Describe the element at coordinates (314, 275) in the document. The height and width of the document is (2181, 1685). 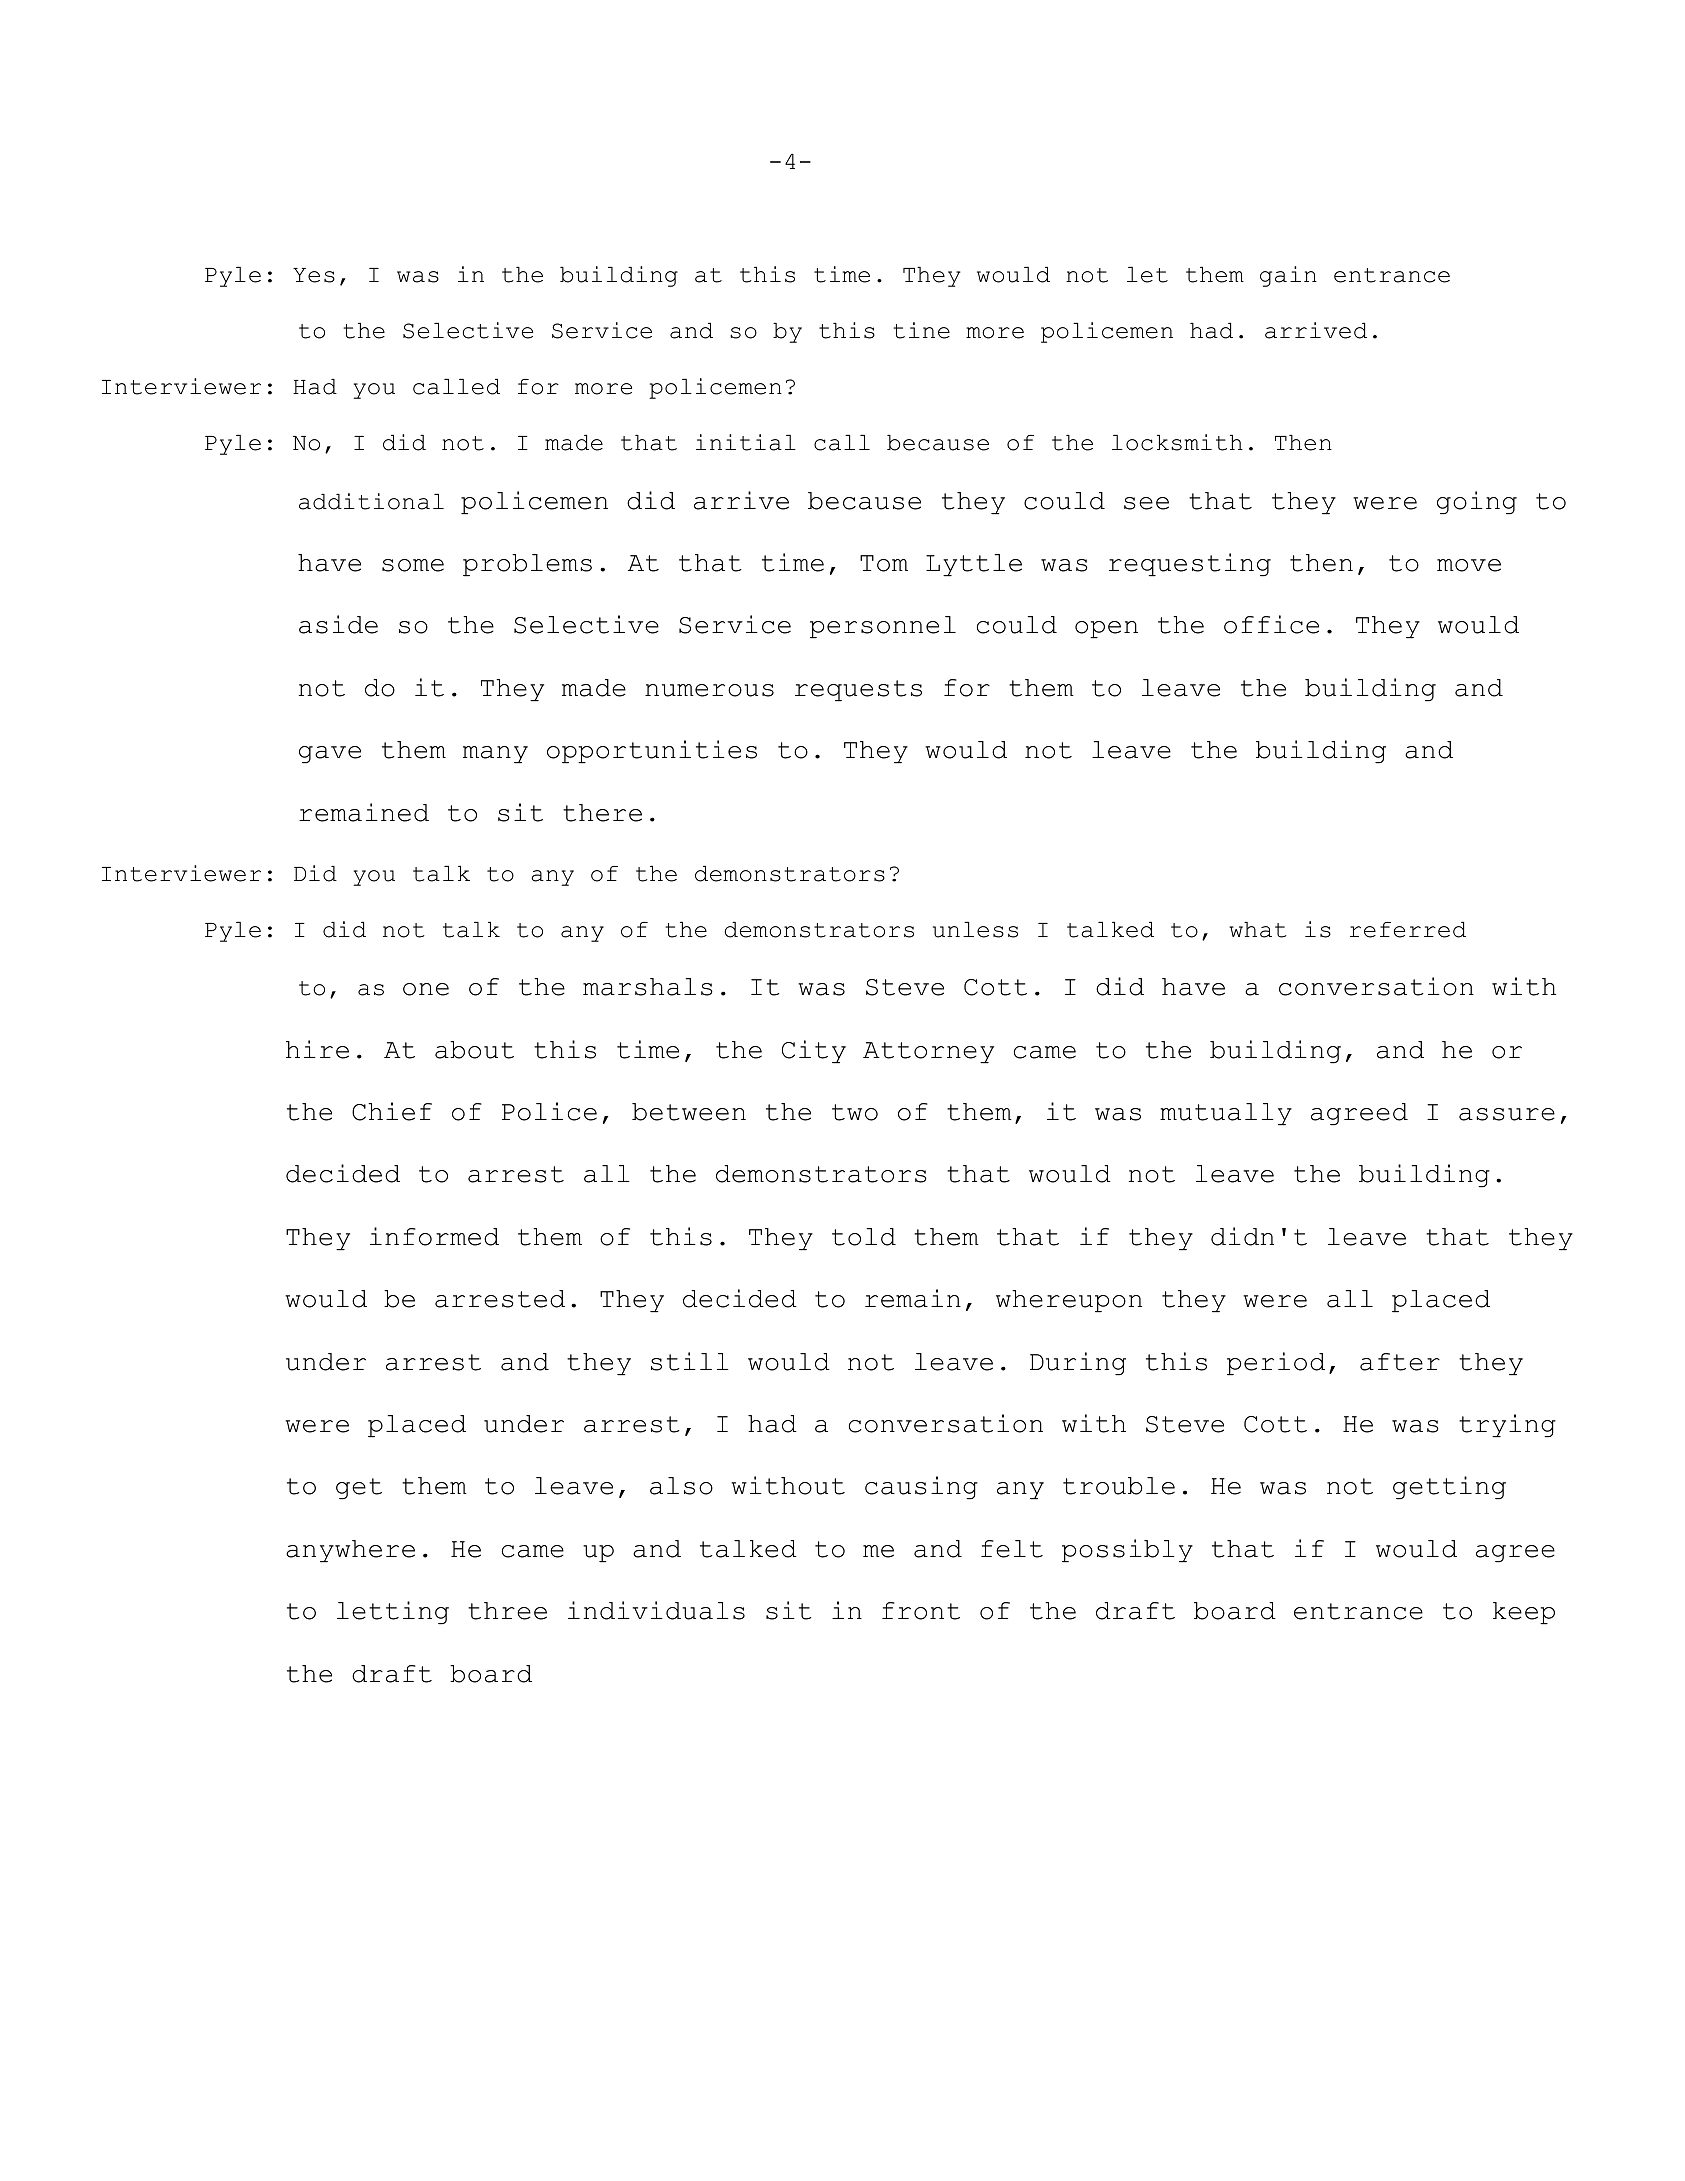
I see `Yes` at that location.
